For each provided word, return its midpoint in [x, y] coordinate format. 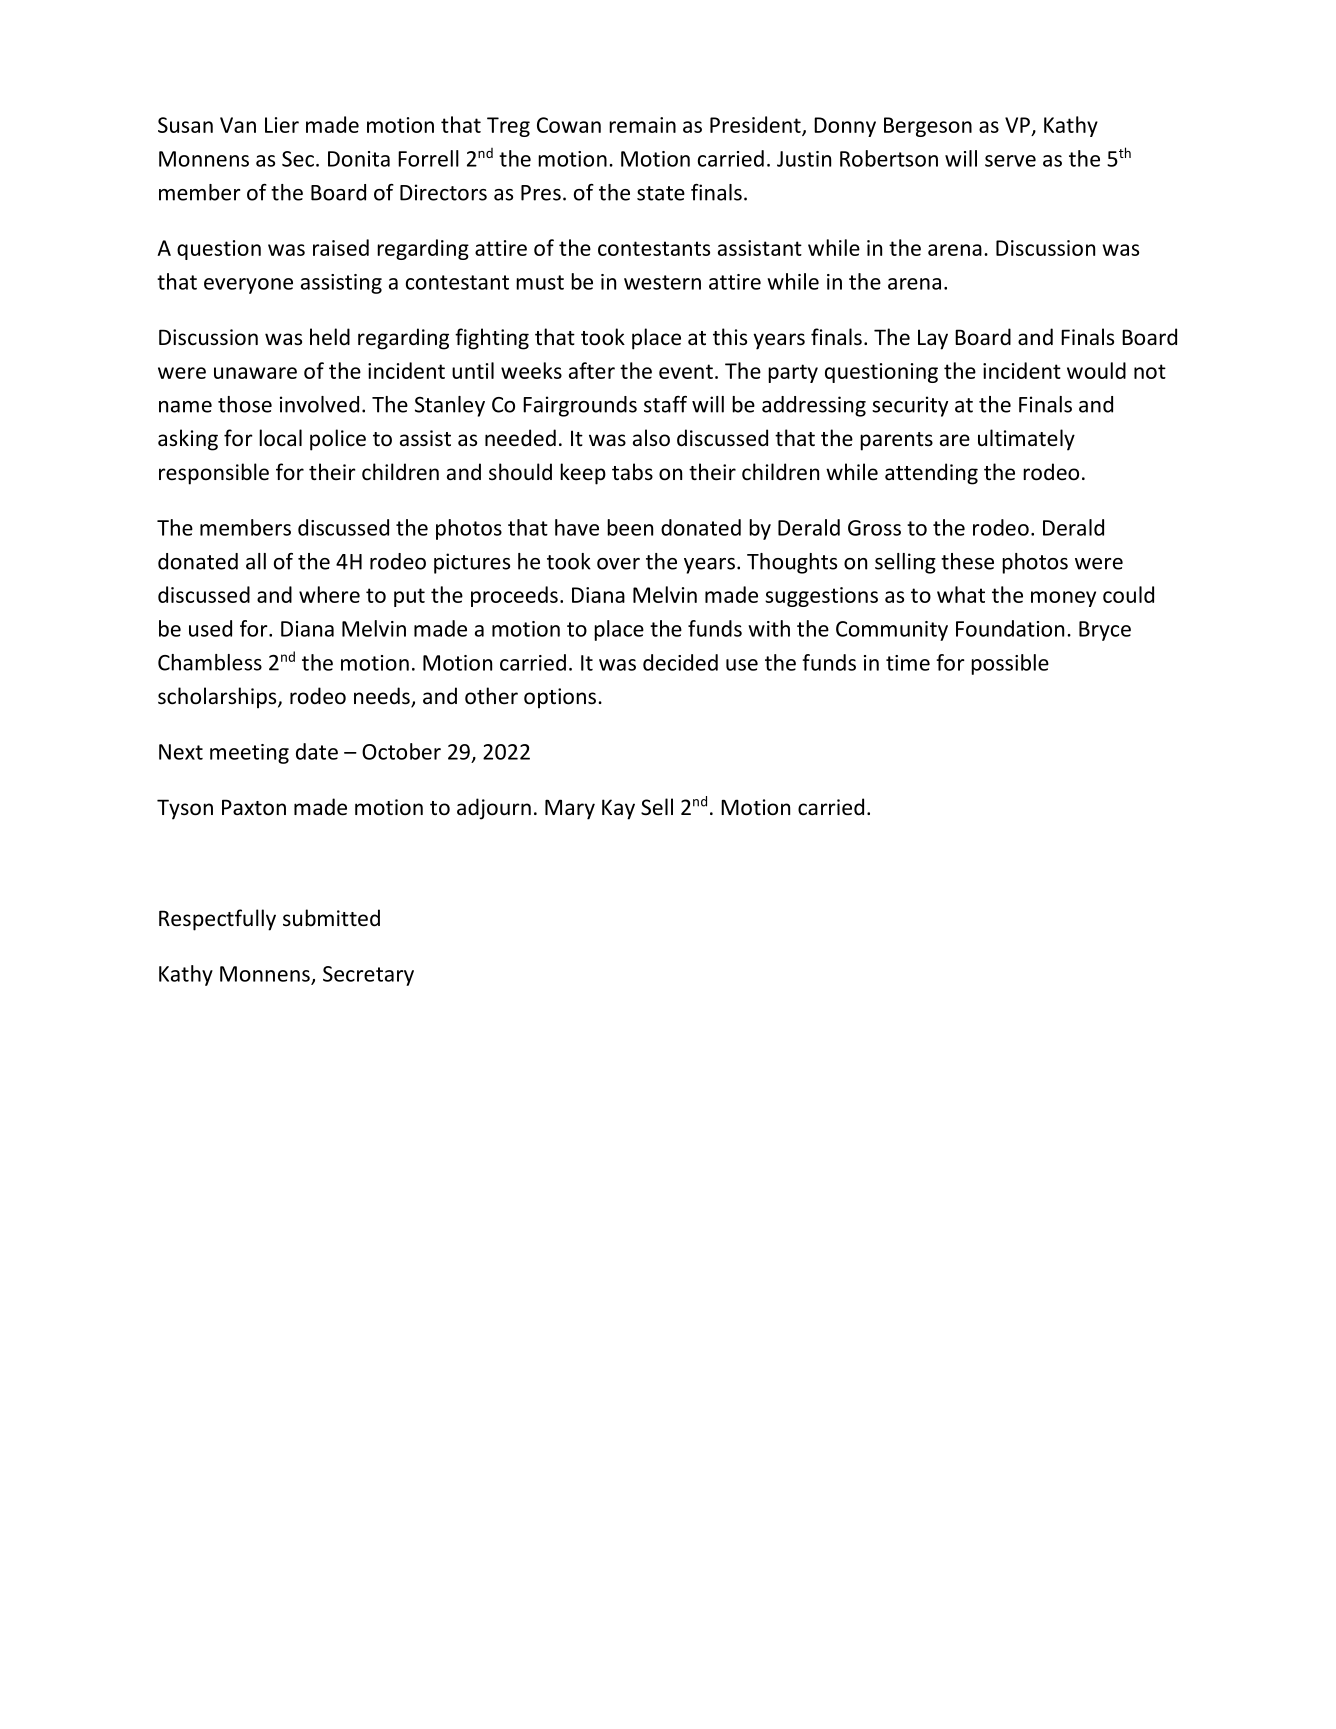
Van [238, 125]
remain [642, 125]
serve [1010, 161]
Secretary [368, 976]
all [256, 561]
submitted [331, 918]
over [618, 564]
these [967, 561]
